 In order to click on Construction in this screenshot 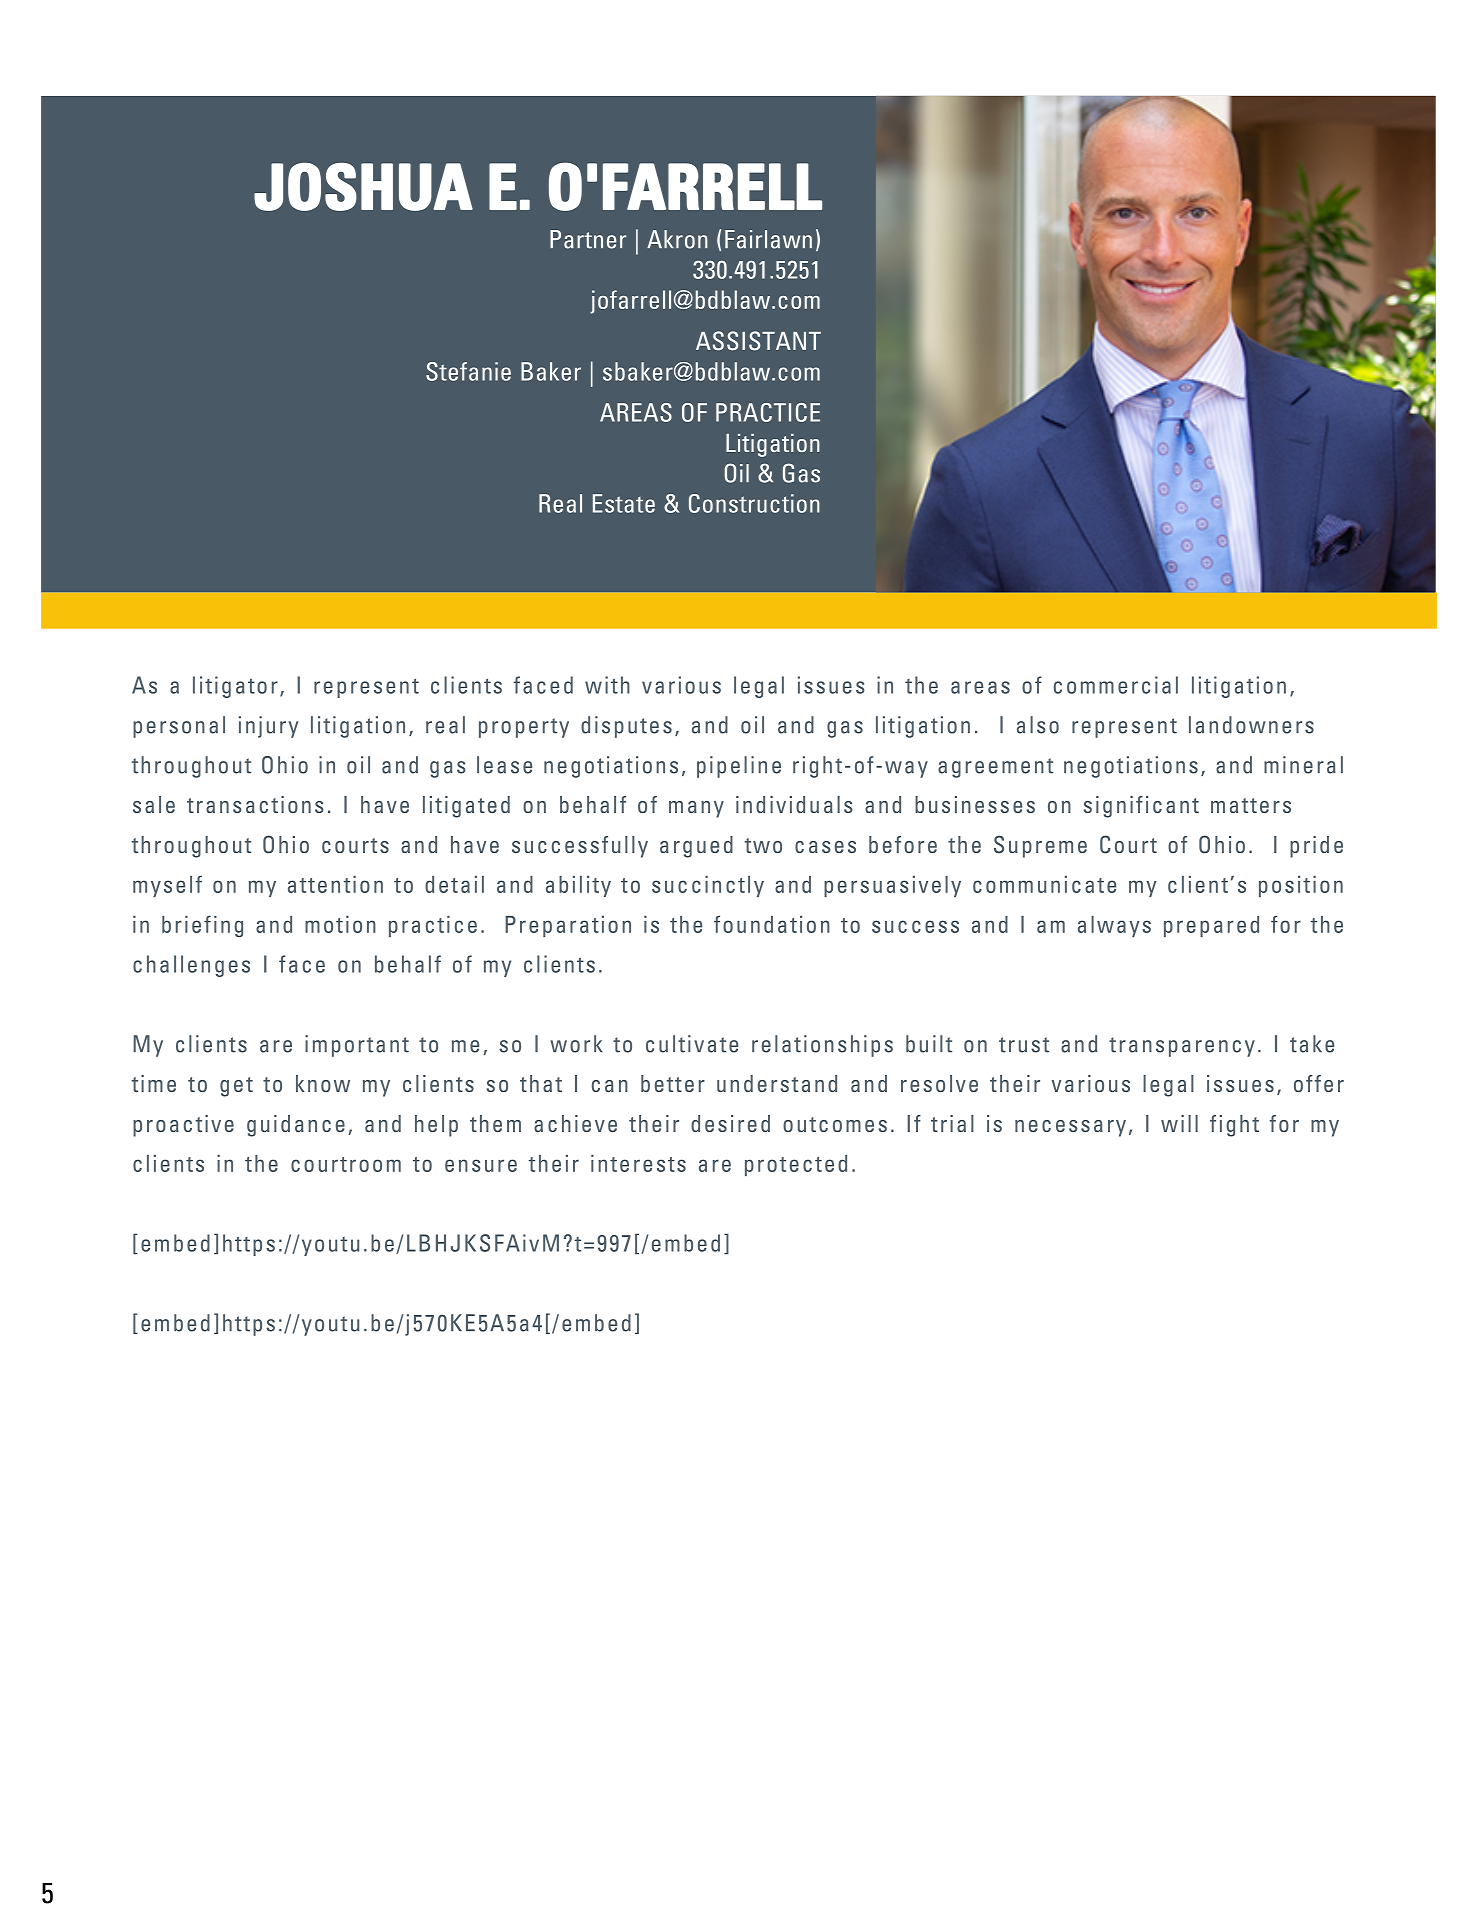, I will do `click(754, 503)`.
